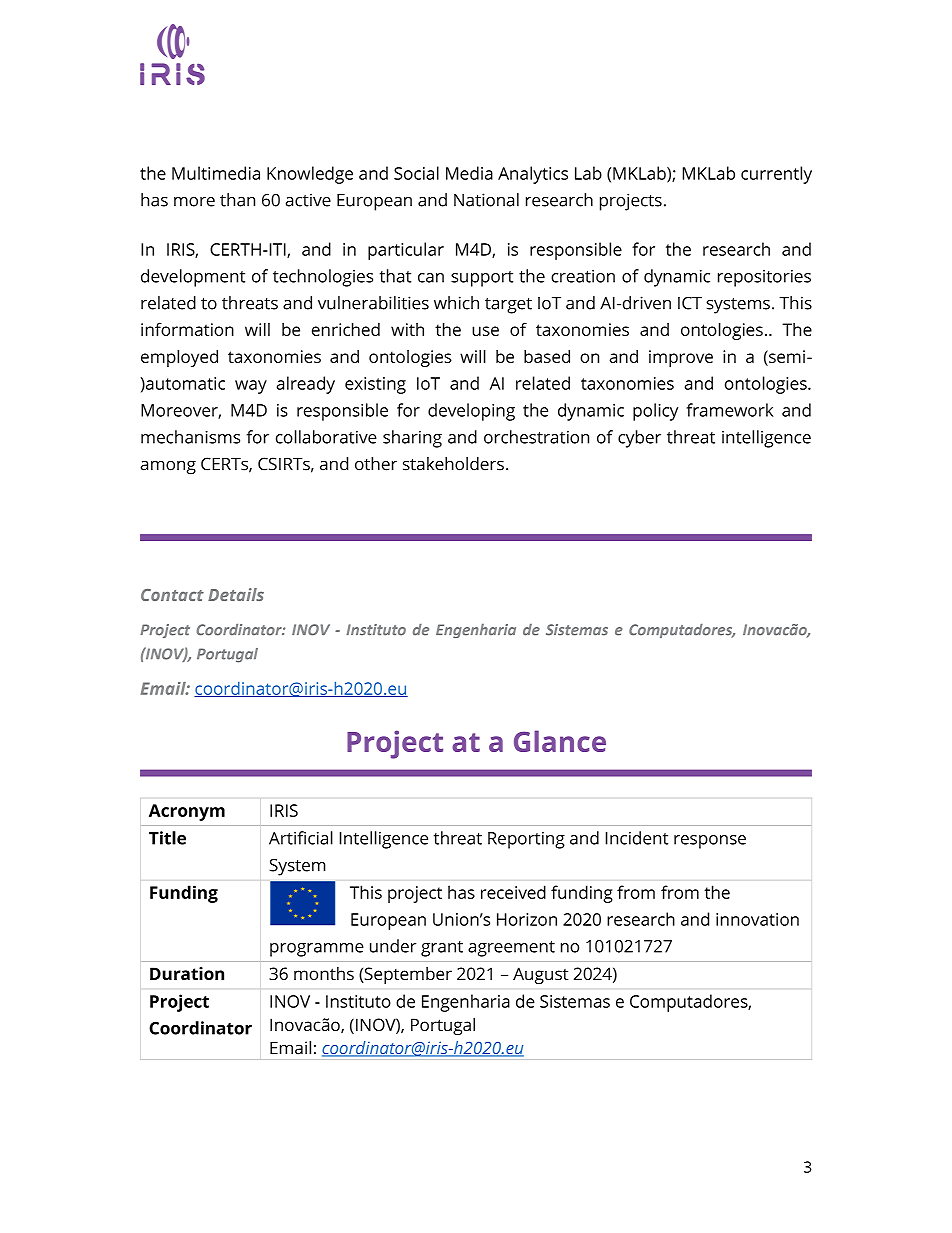 Image resolution: width=952 pixels, height=1233 pixels. What do you see at coordinates (710, 842) in the screenshot?
I see `response` at bounding box center [710, 842].
